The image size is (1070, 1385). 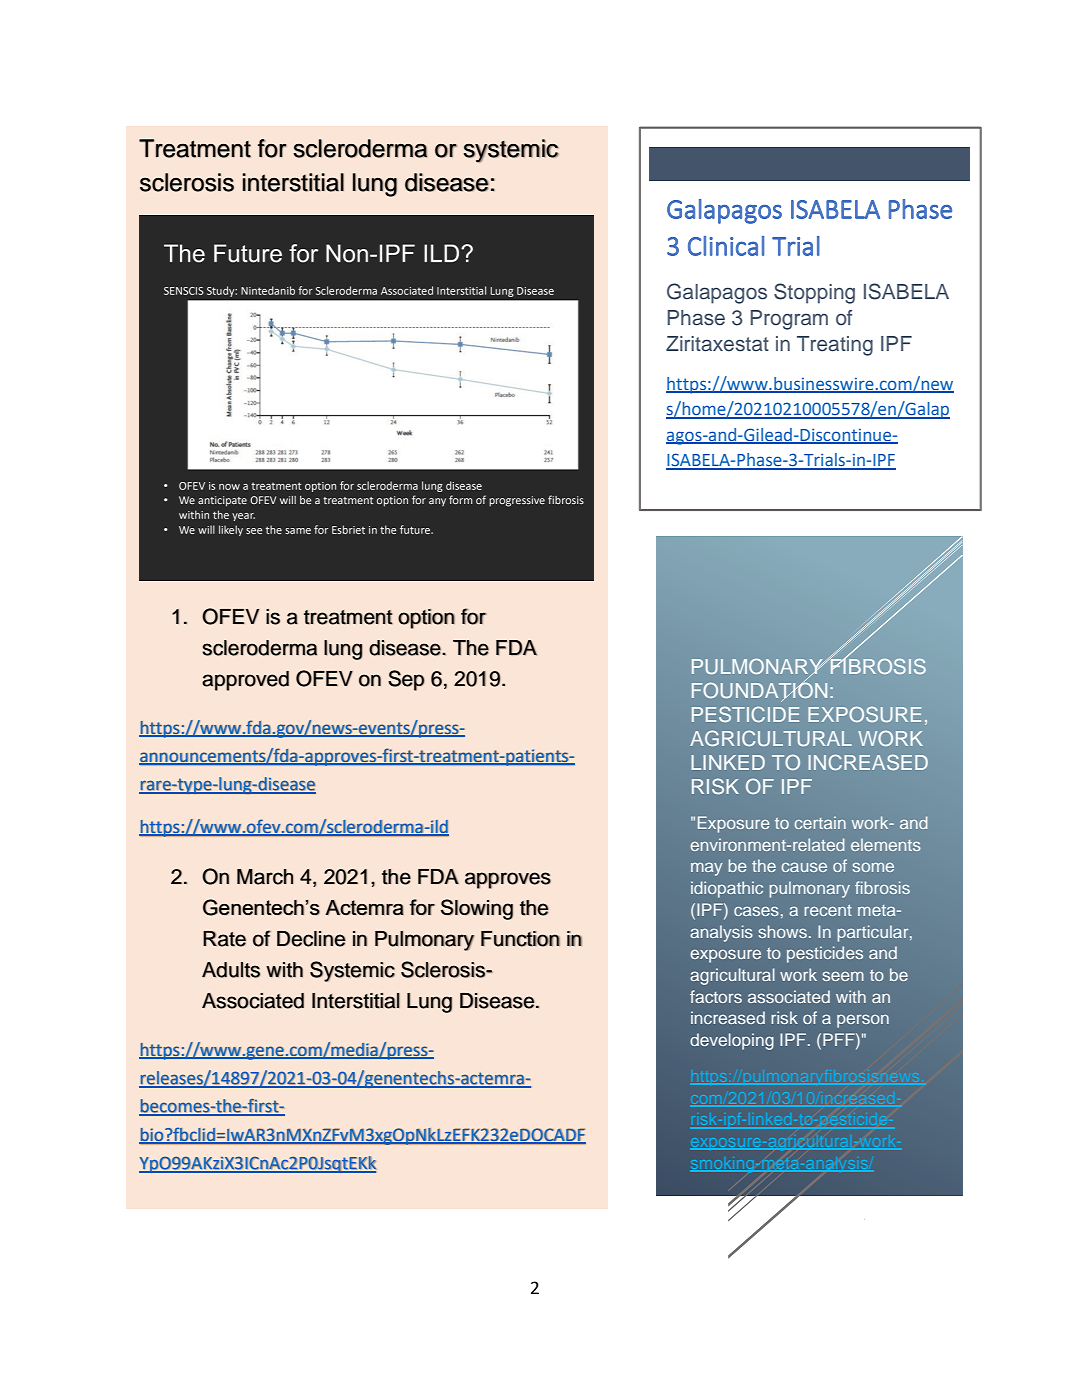 What do you see at coordinates (477, 909) in the screenshot?
I see `Slowing` at bounding box center [477, 909].
